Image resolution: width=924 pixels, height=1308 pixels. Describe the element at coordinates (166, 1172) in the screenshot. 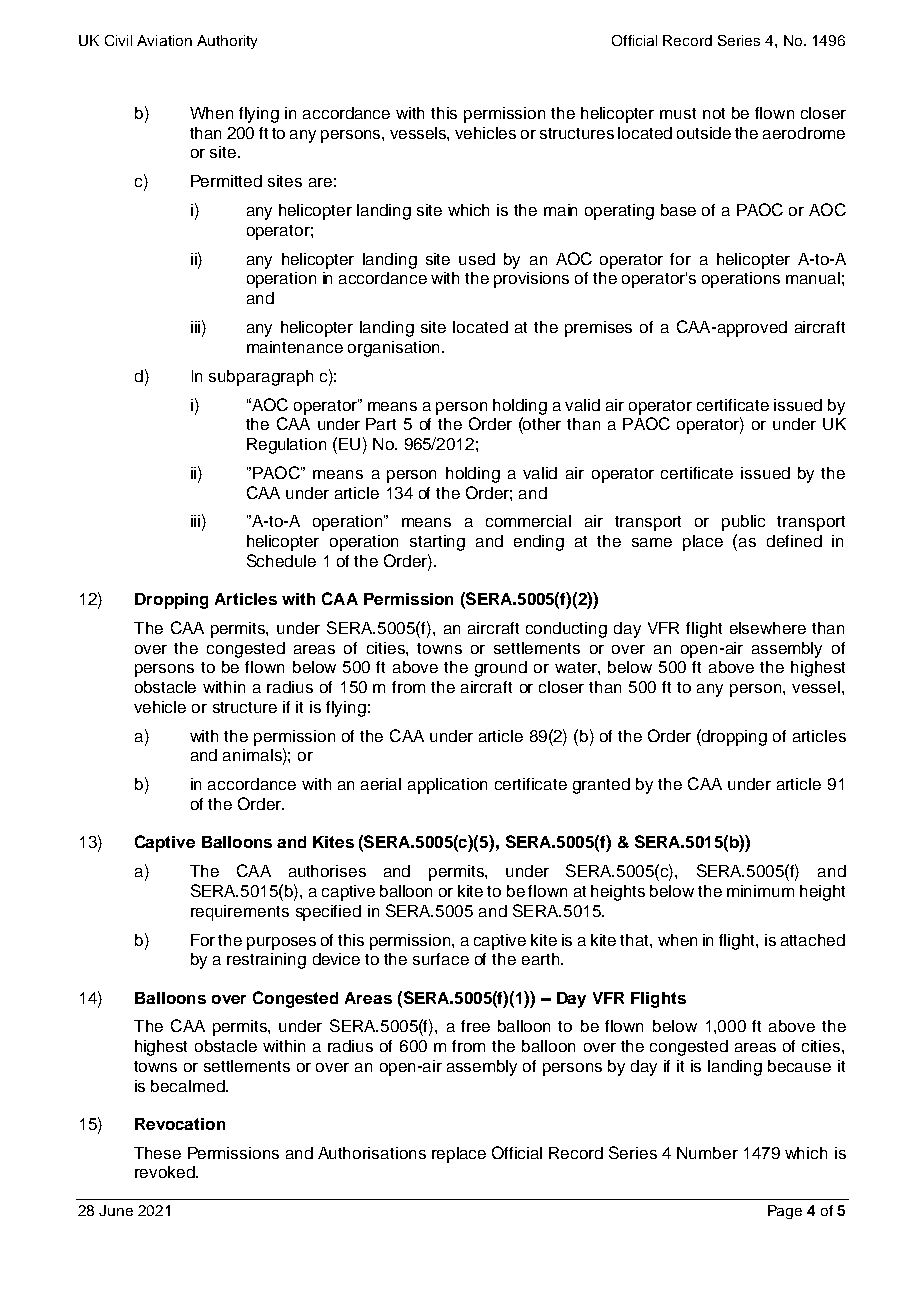

I see `revoked` at that location.
